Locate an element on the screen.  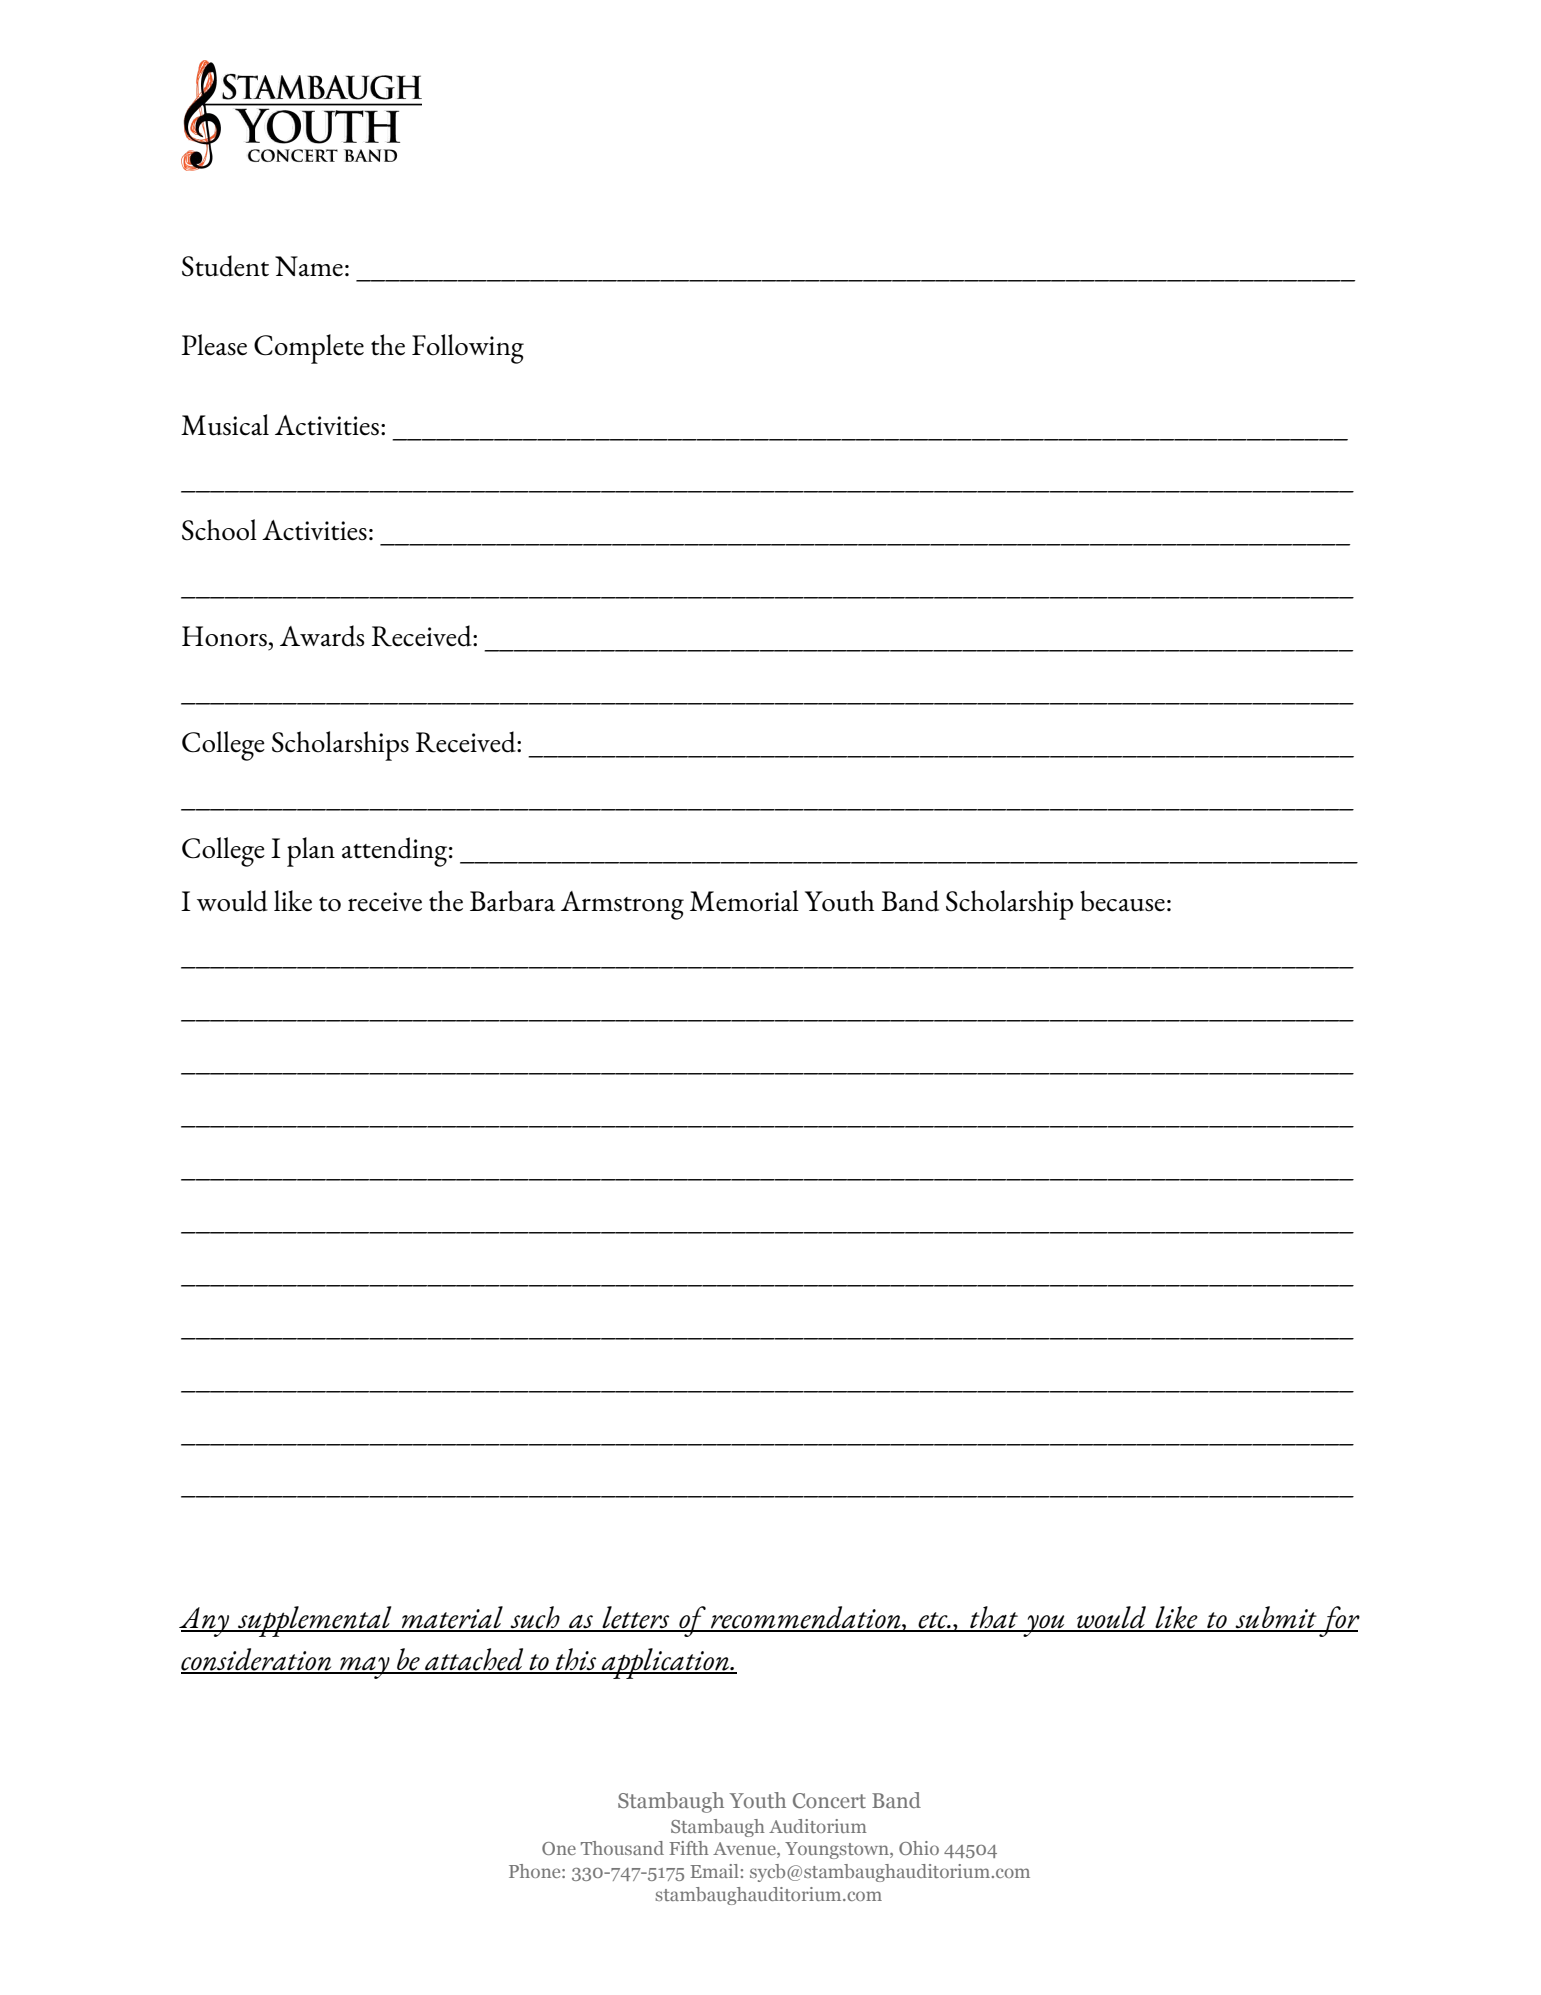
submit is located at coordinates (1276, 1618).
